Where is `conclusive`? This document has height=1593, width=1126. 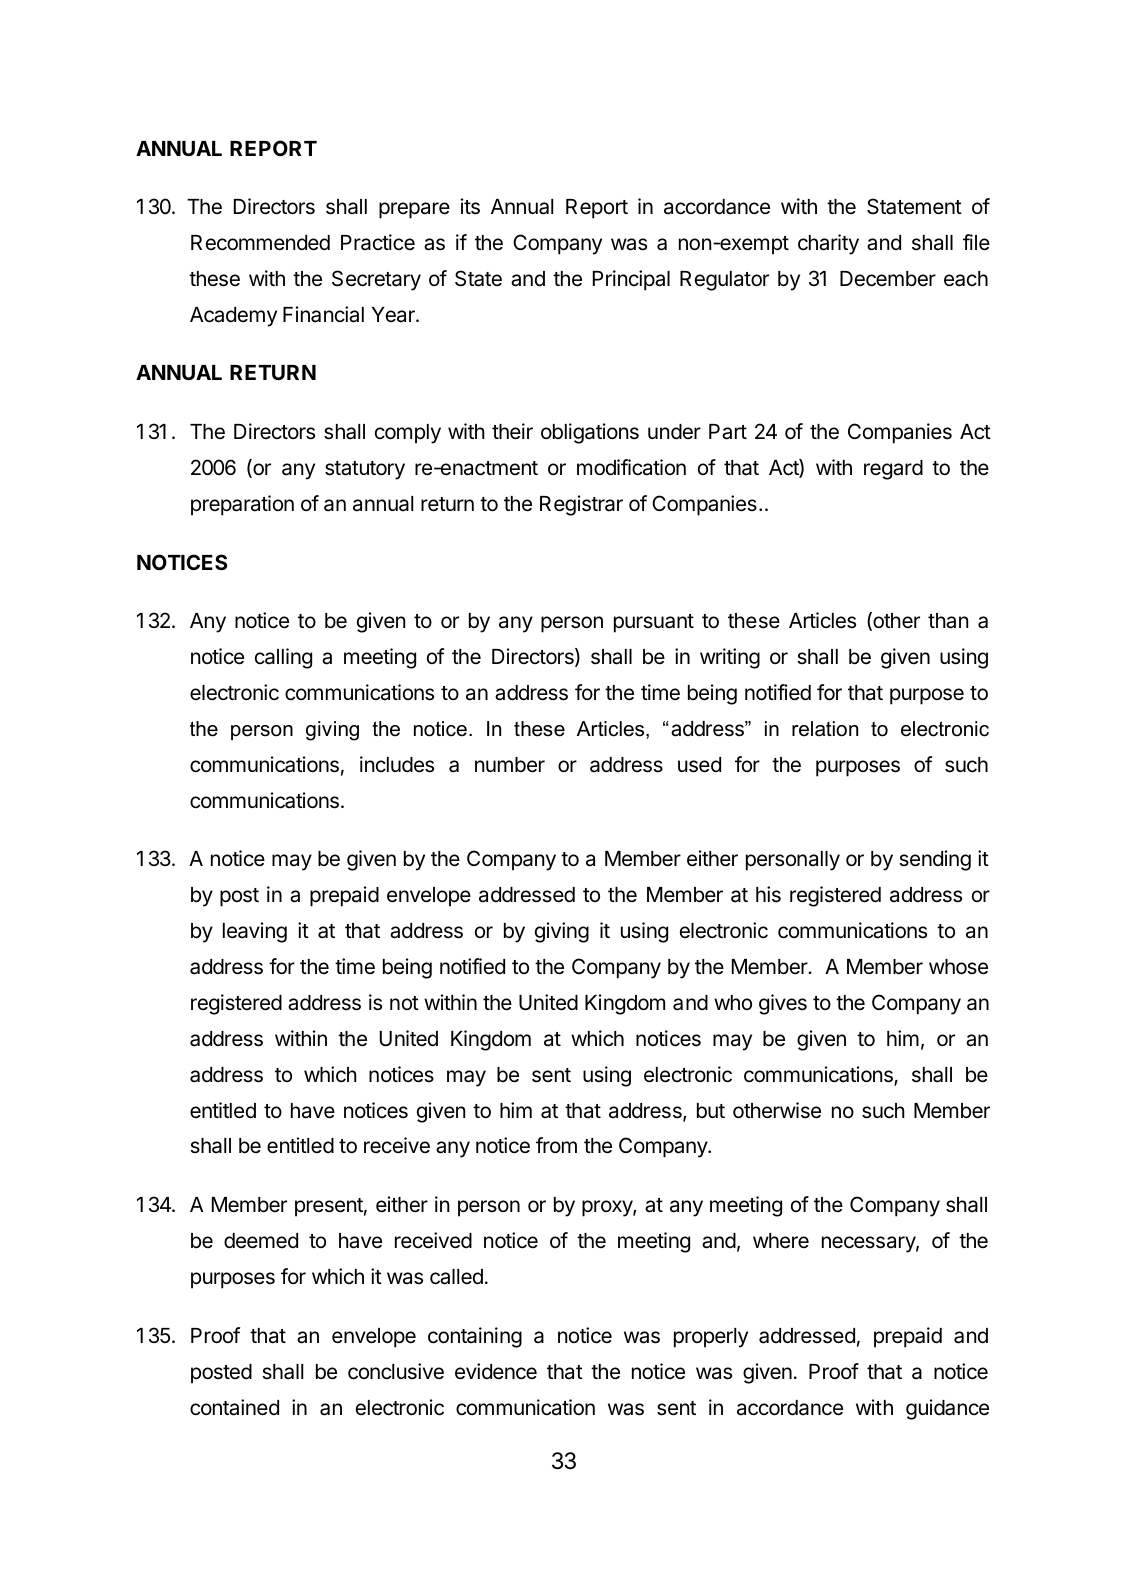 conclusive is located at coordinates (396, 1371).
